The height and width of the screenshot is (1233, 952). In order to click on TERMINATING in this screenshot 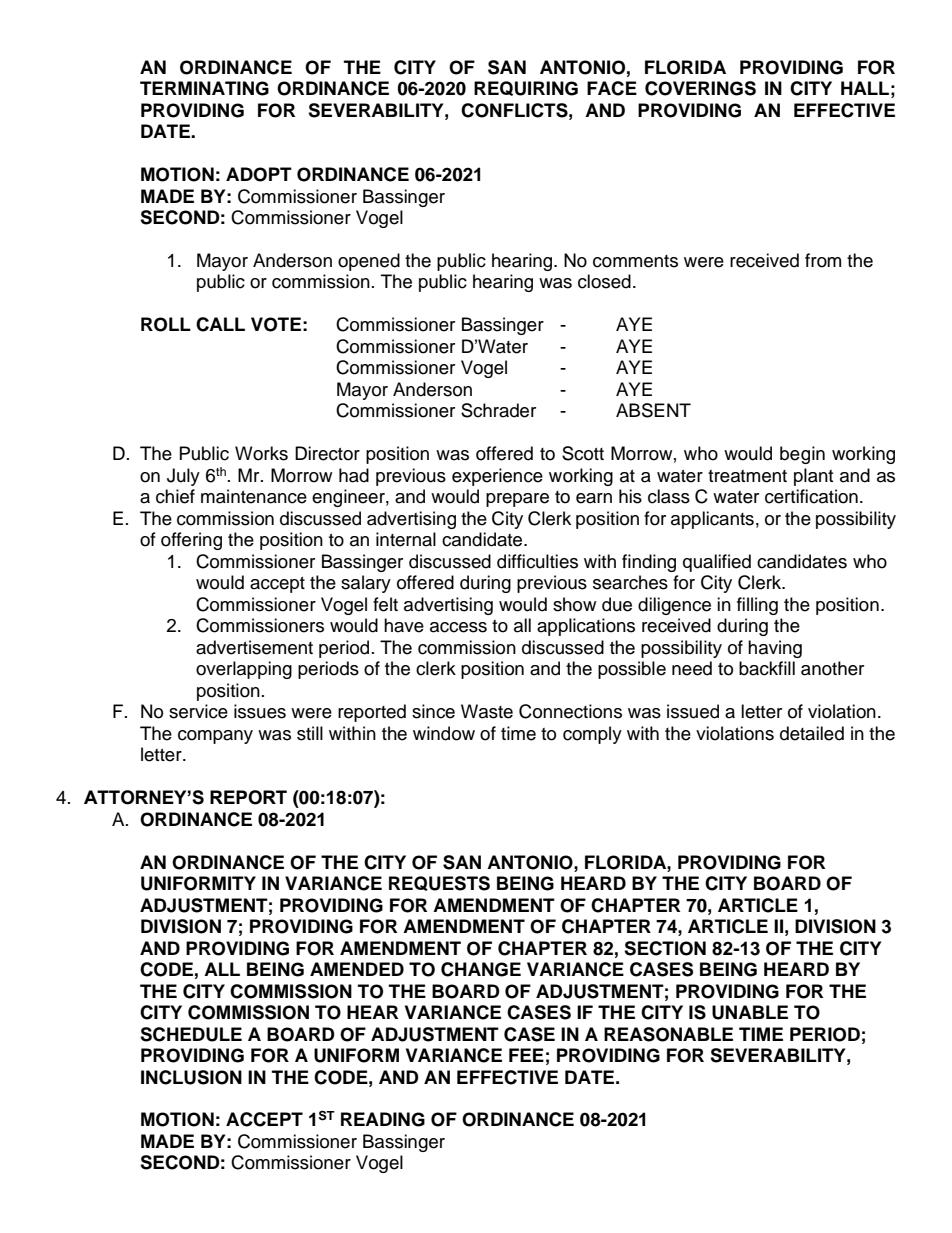, I will do `click(204, 88)`.
